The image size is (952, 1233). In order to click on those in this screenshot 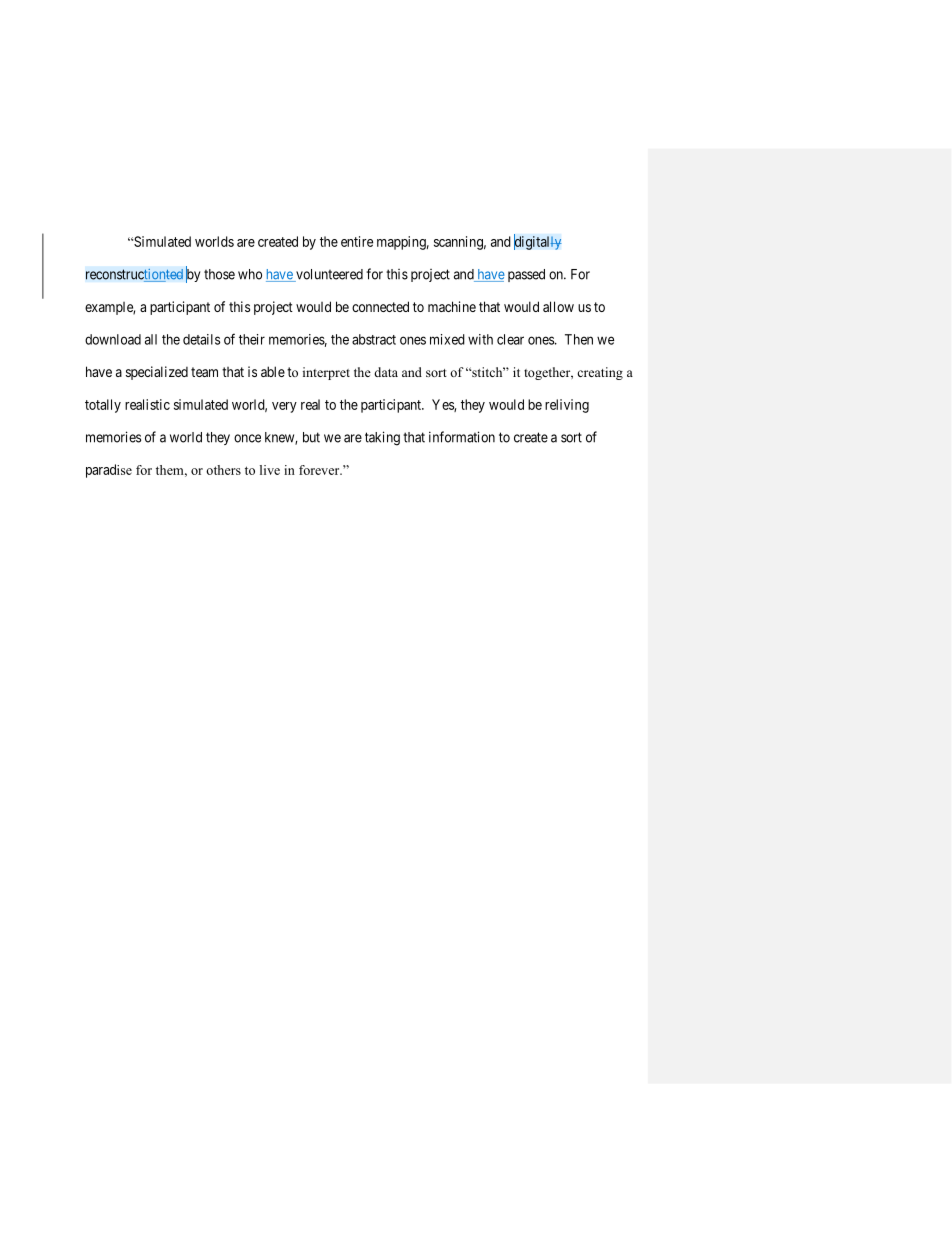, I will do `click(219, 274)`.
